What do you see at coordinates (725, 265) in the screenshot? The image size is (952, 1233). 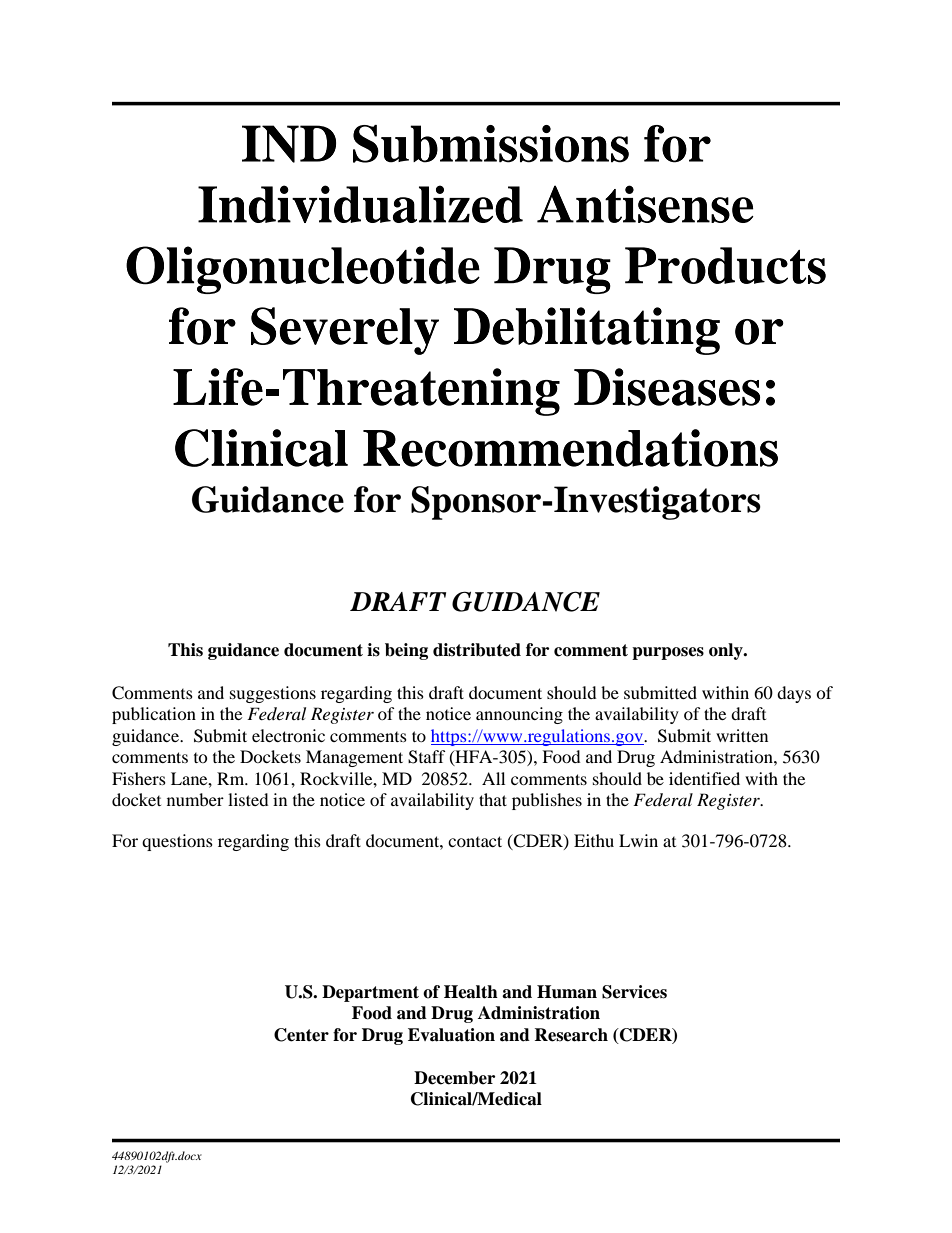 I see `Products` at bounding box center [725, 265].
